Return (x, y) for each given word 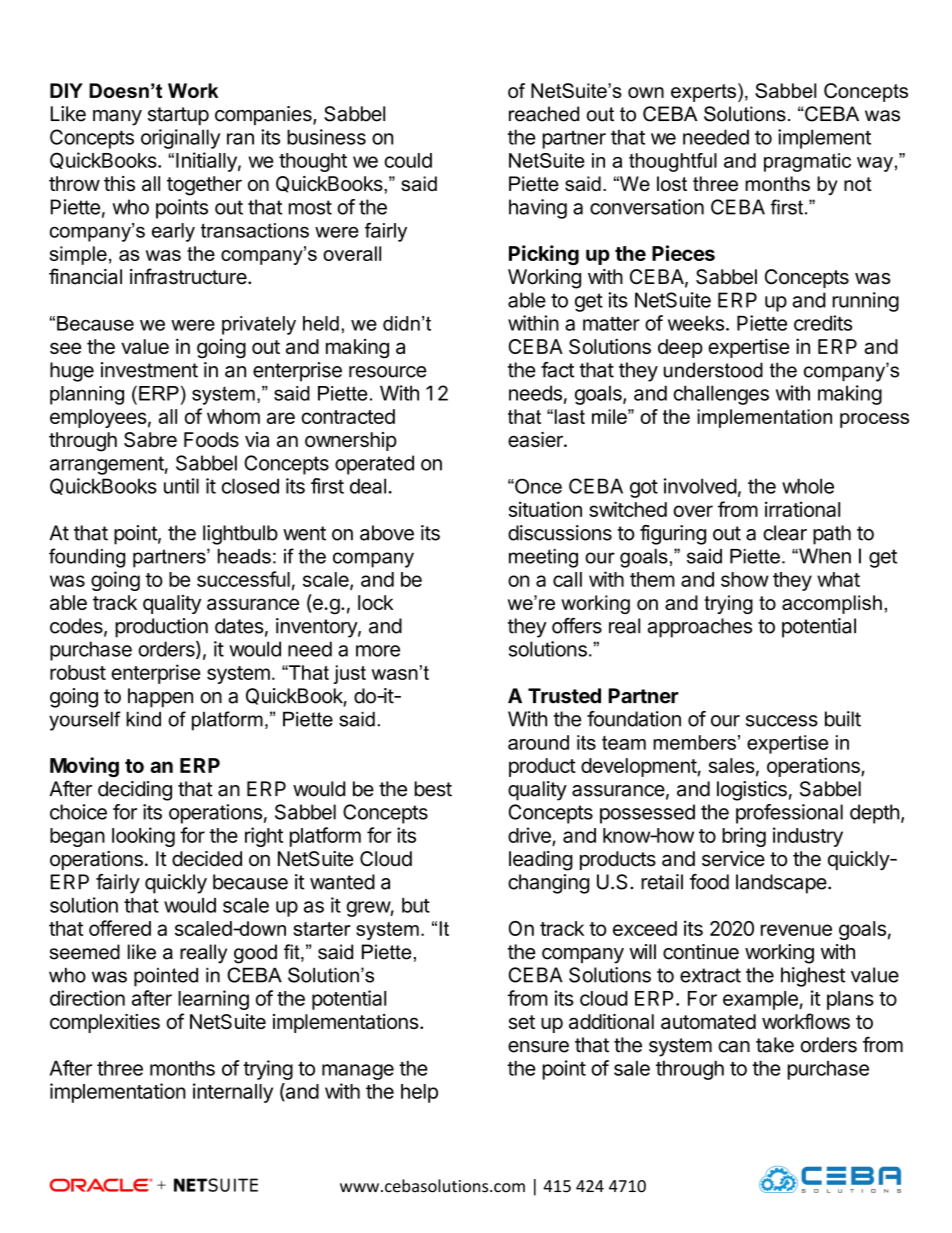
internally (233, 1093)
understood (713, 370)
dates (239, 626)
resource (388, 372)
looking (143, 837)
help (419, 1093)
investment (149, 370)
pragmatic (807, 162)
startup (178, 116)
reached (544, 114)
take (775, 1045)
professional (789, 814)
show (745, 579)
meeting (543, 558)
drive (529, 835)
